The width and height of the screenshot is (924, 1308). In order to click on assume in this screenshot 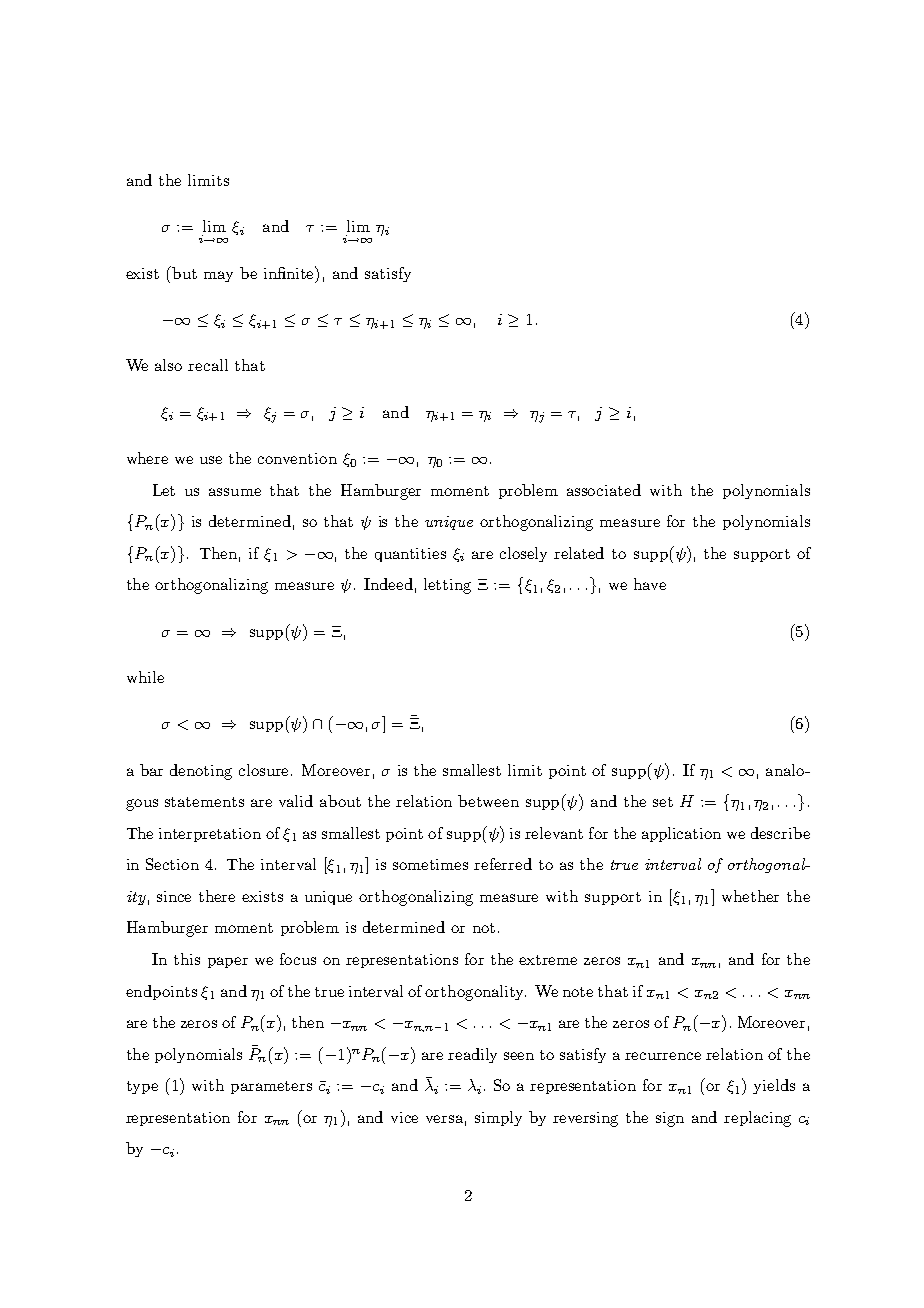, I will do `click(235, 492)`.
